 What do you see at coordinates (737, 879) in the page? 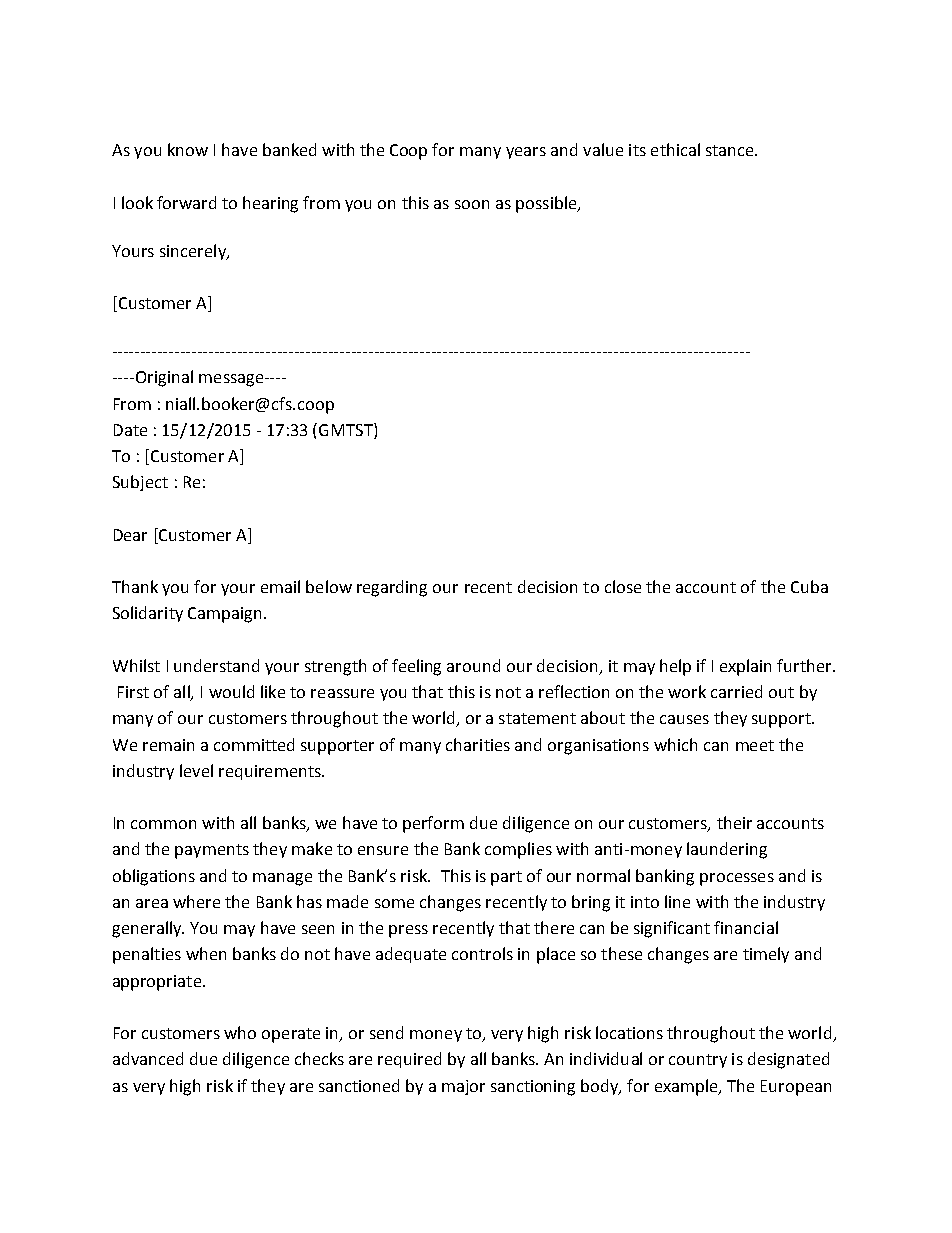
I see `processes` at bounding box center [737, 879].
